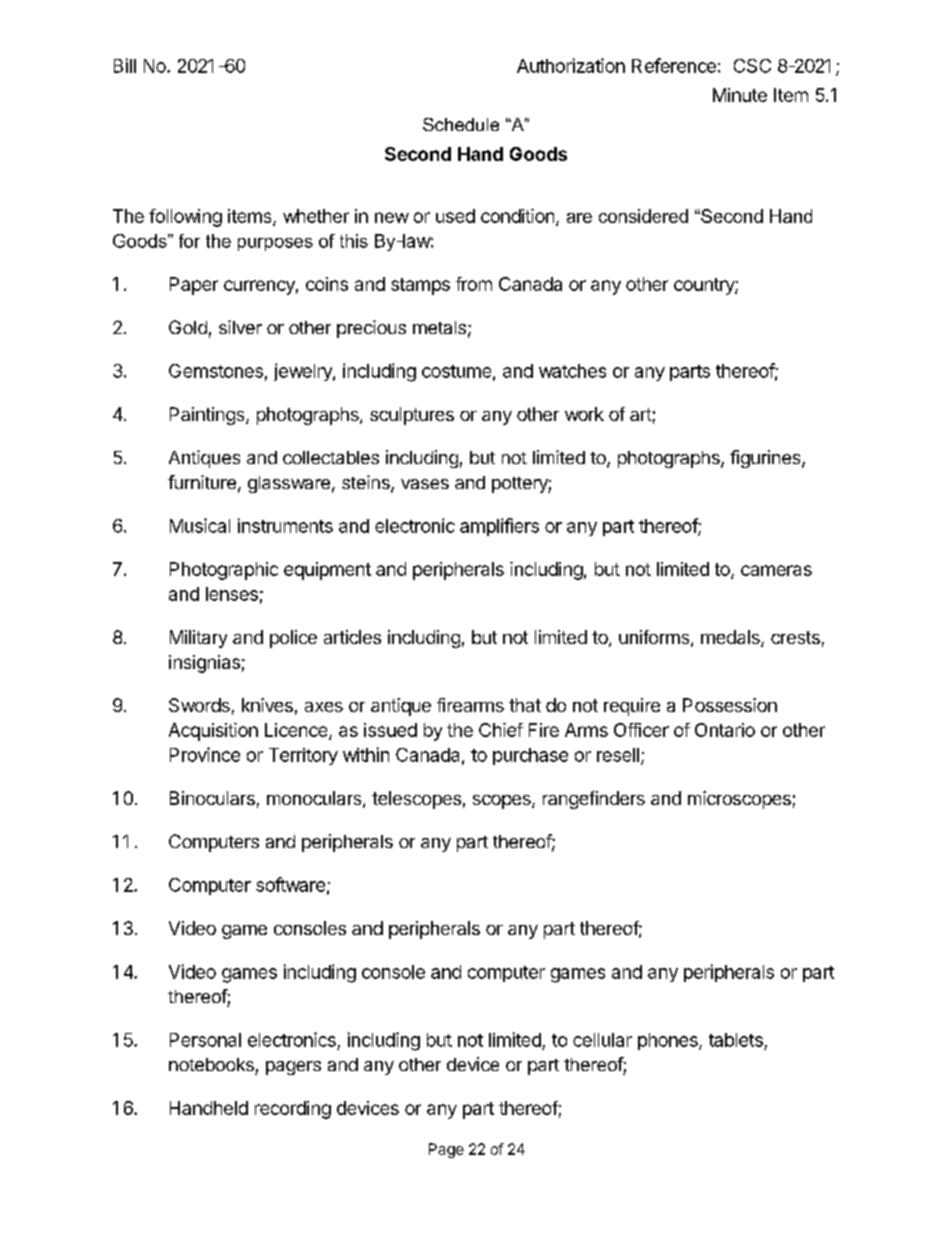 The width and height of the image is (952, 1233). Describe the element at coordinates (439, 327) in the image. I see `metals` at that location.
